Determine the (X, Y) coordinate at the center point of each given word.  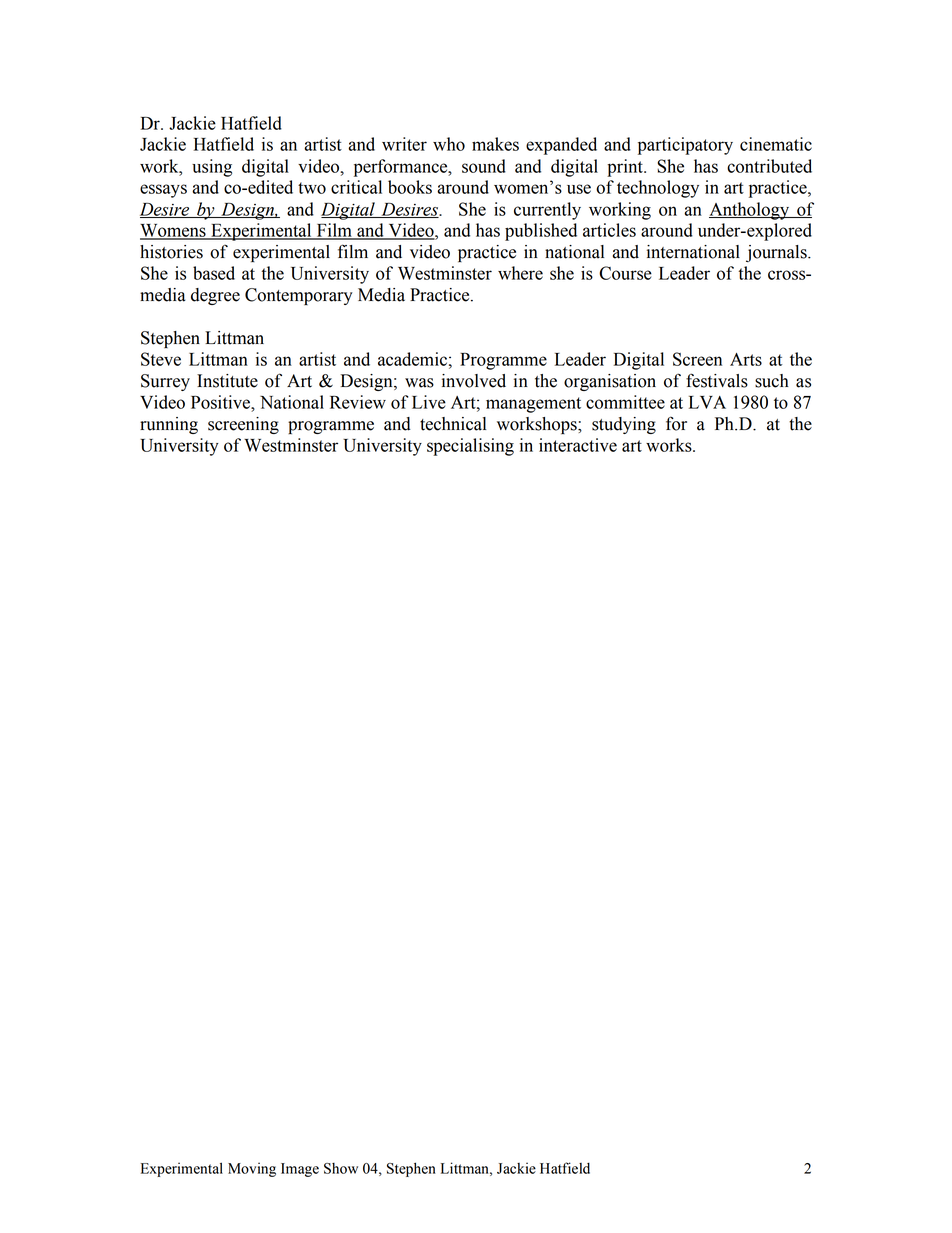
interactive (578, 445)
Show (341, 1168)
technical (453, 424)
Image (300, 1170)
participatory (685, 146)
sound (484, 166)
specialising (470, 447)
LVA (707, 402)
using (212, 168)
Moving (252, 1169)
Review (358, 402)
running (169, 425)
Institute (227, 381)
